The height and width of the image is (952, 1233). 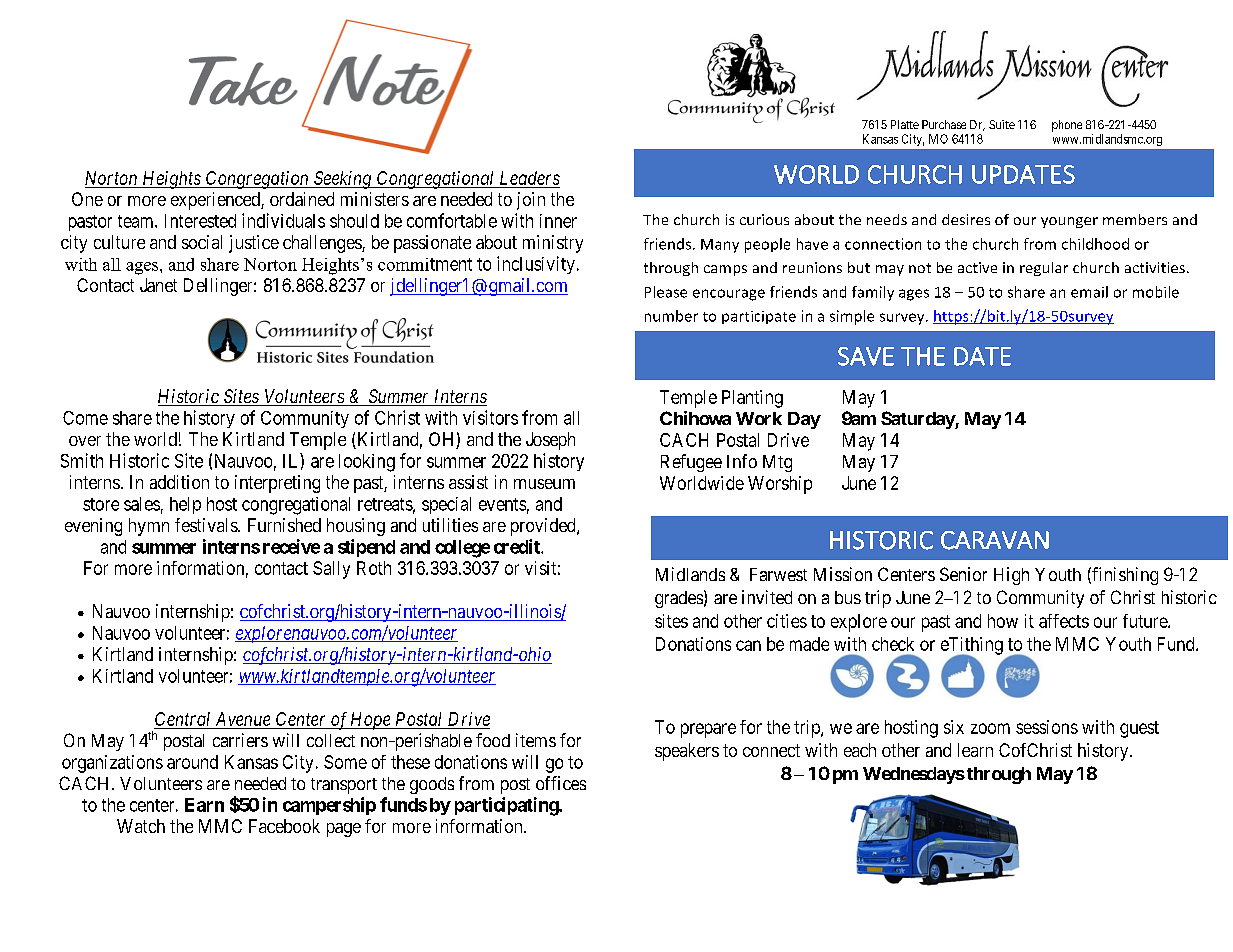 What do you see at coordinates (1089, 292) in the image?
I see `email` at bounding box center [1089, 292].
